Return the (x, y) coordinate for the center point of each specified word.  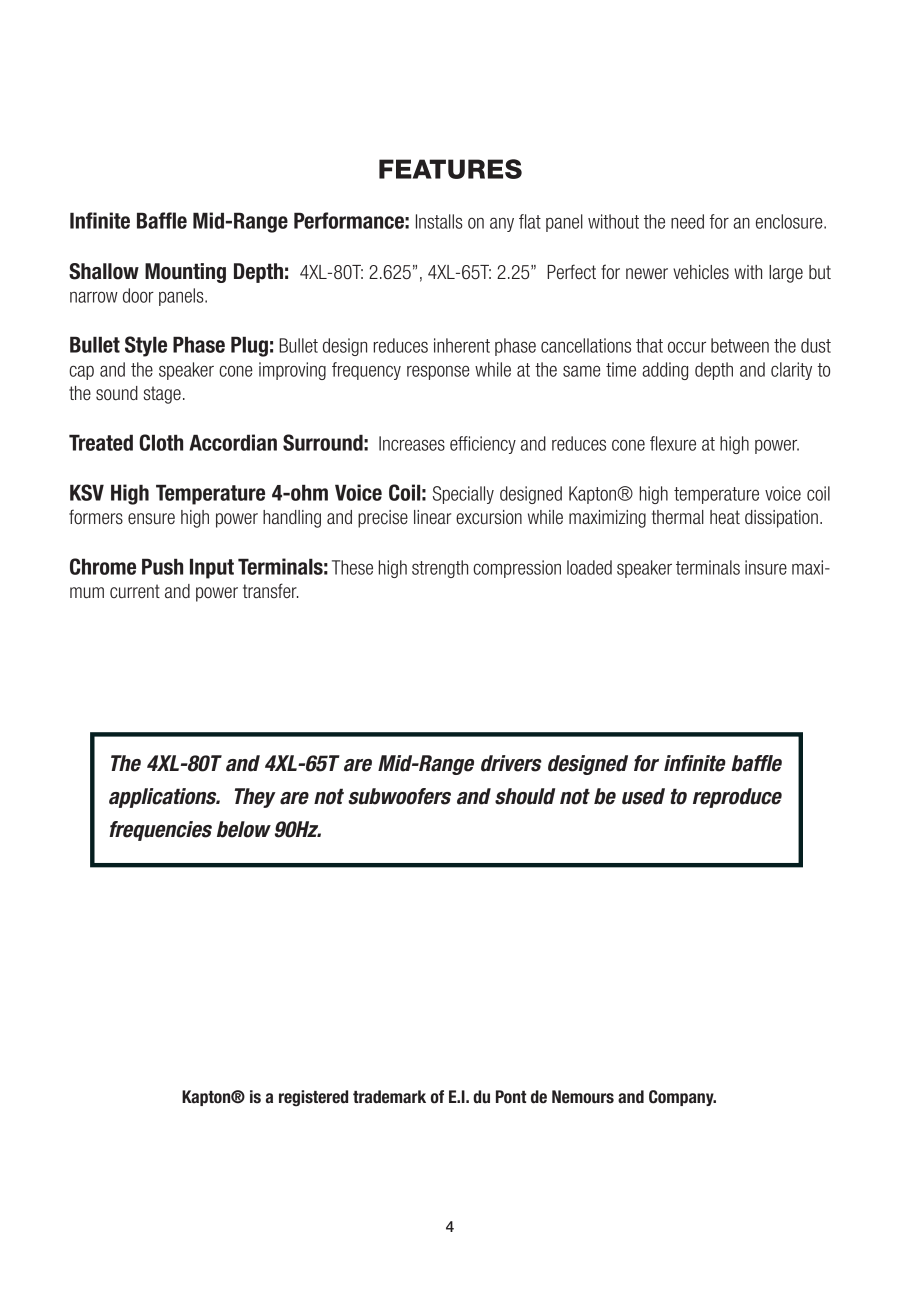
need (687, 221)
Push (162, 566)
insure (766, 567)
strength (440, 569)
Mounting (185, 273)
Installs (439, 221)
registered (313, 1098)
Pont (511, 1097)
